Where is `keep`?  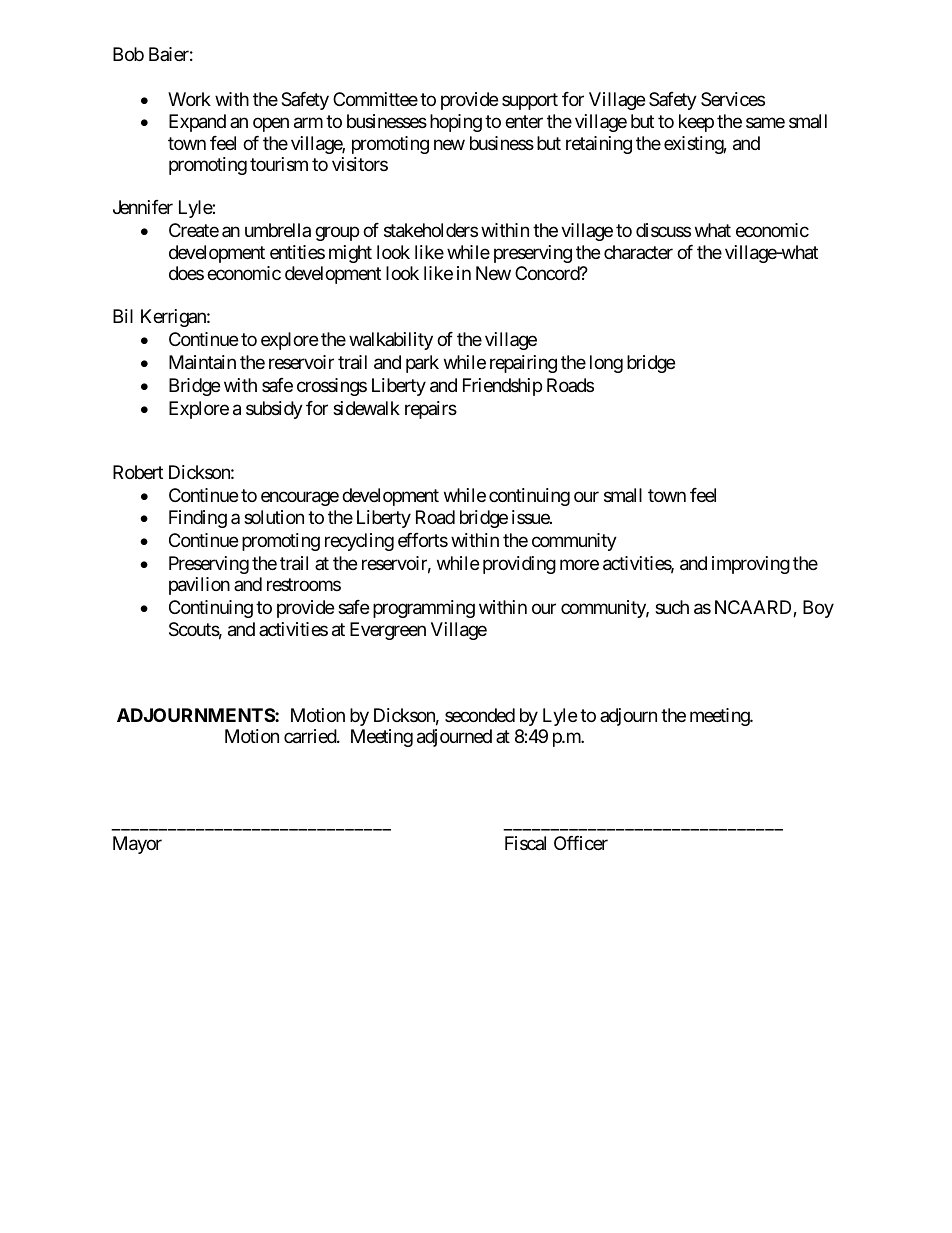
keep is located at coordinates (696, 123).
